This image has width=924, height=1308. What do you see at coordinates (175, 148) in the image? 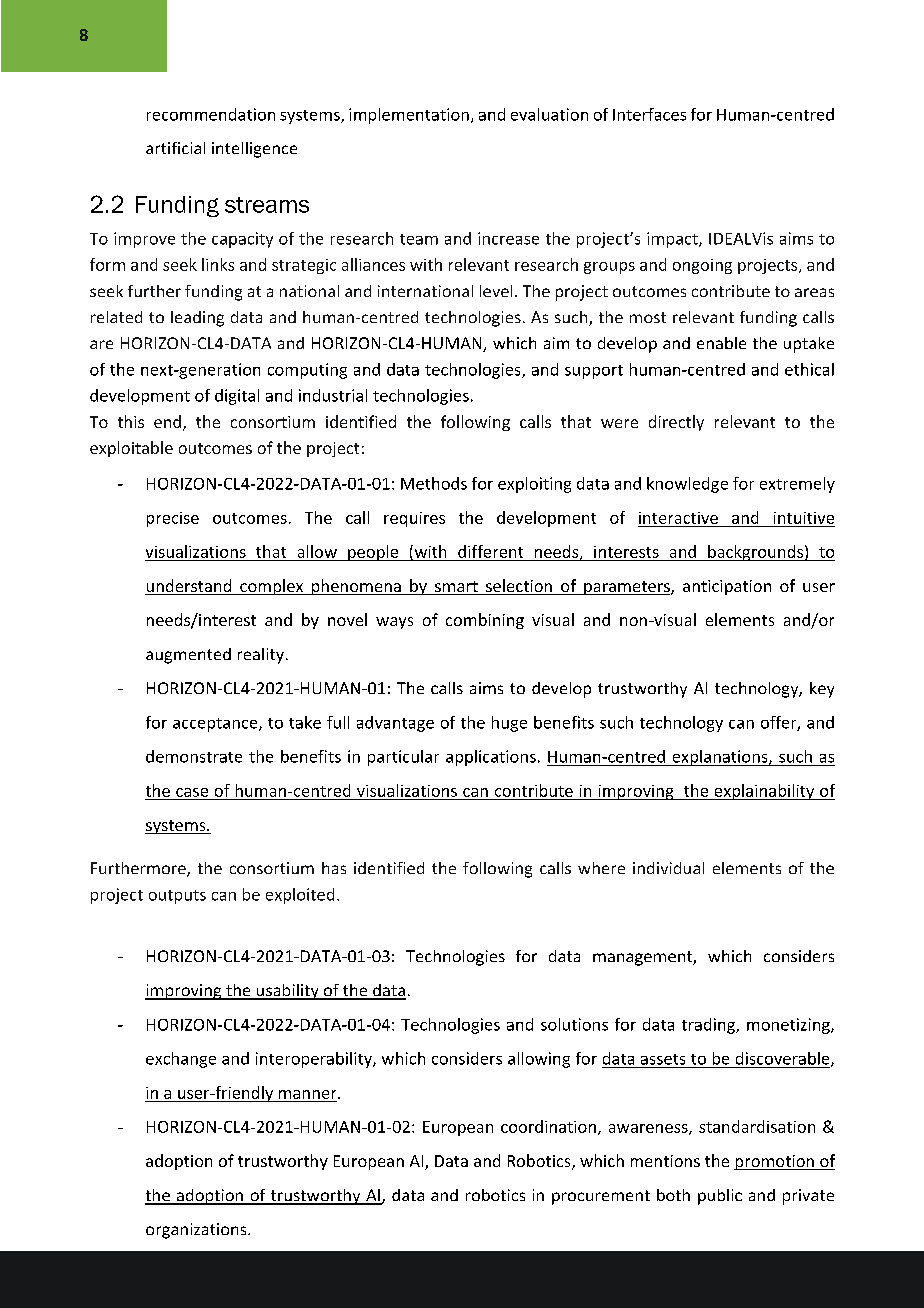
I see `artificial` at bounding box center [175, 148].
